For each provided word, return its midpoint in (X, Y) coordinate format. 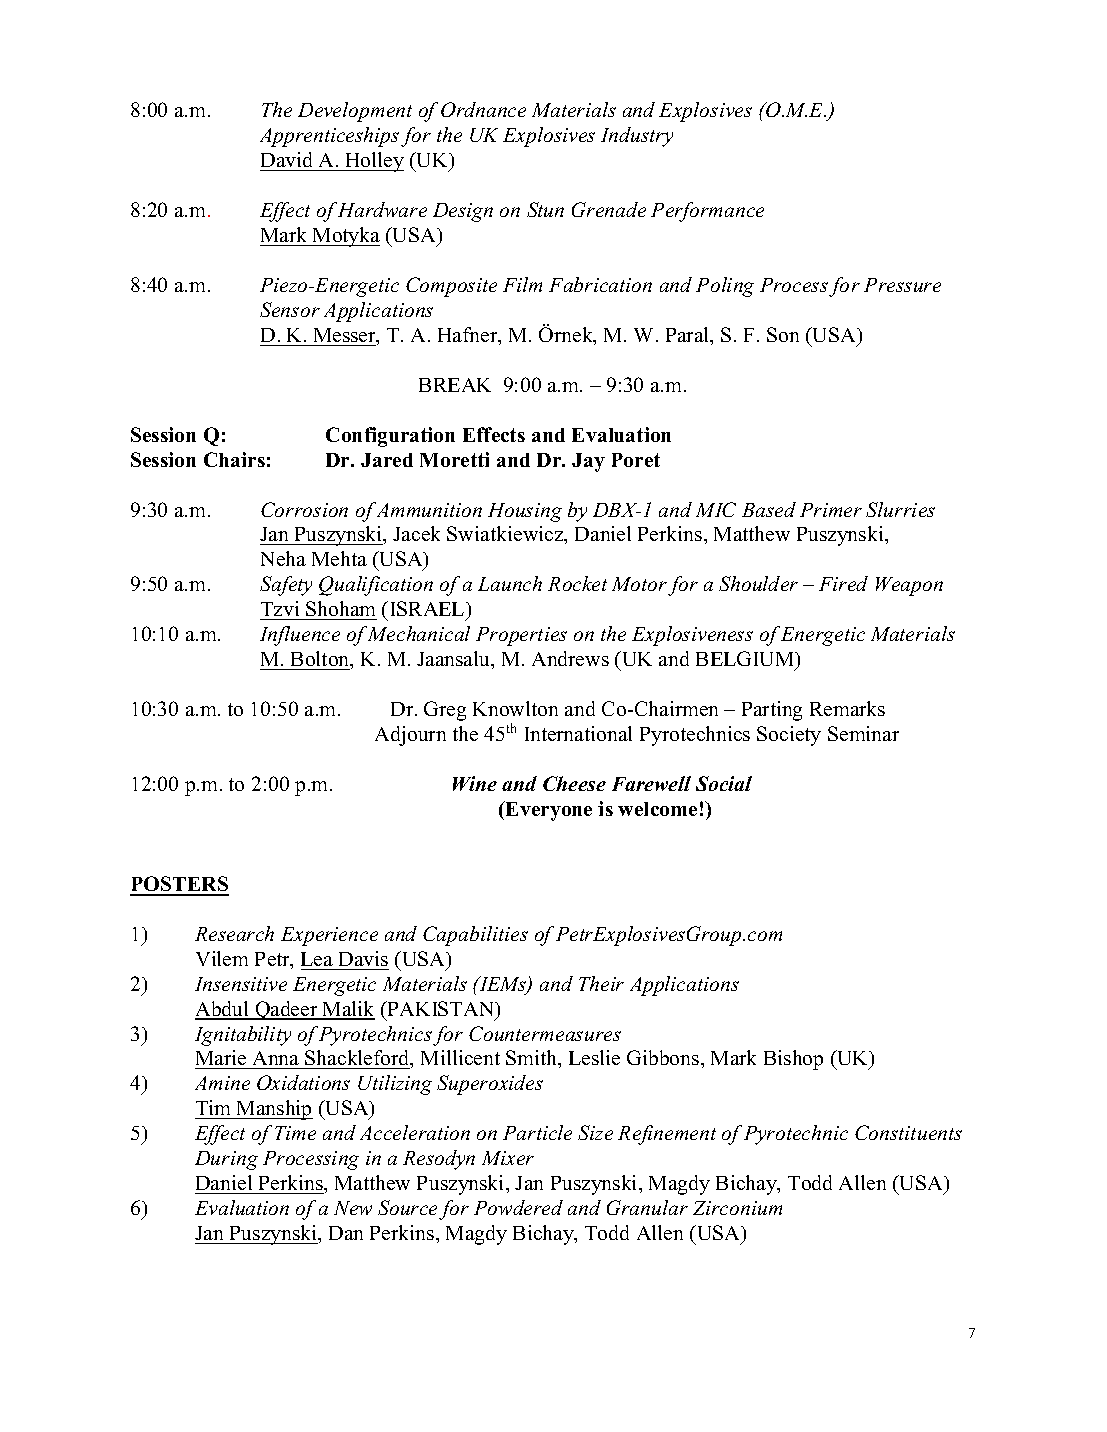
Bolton (321, 660)
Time (295, 1133)
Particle (537, 1132)
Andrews (570, 658)
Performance (707, 212)
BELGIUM (746, 660)
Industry (637, 137)
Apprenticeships (329, 137)
